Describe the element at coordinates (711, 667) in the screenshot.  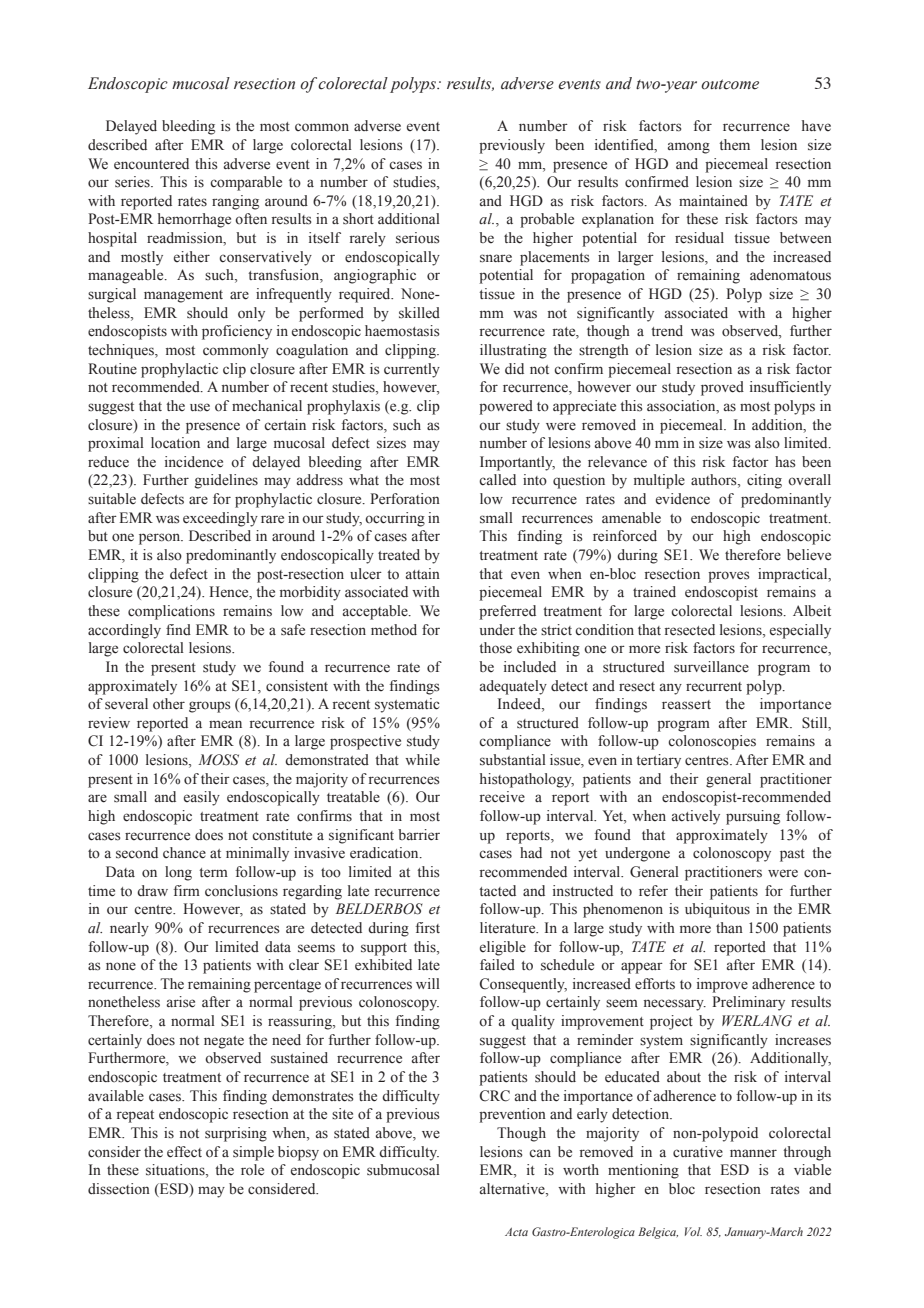
I see `surveillance` at that location.
